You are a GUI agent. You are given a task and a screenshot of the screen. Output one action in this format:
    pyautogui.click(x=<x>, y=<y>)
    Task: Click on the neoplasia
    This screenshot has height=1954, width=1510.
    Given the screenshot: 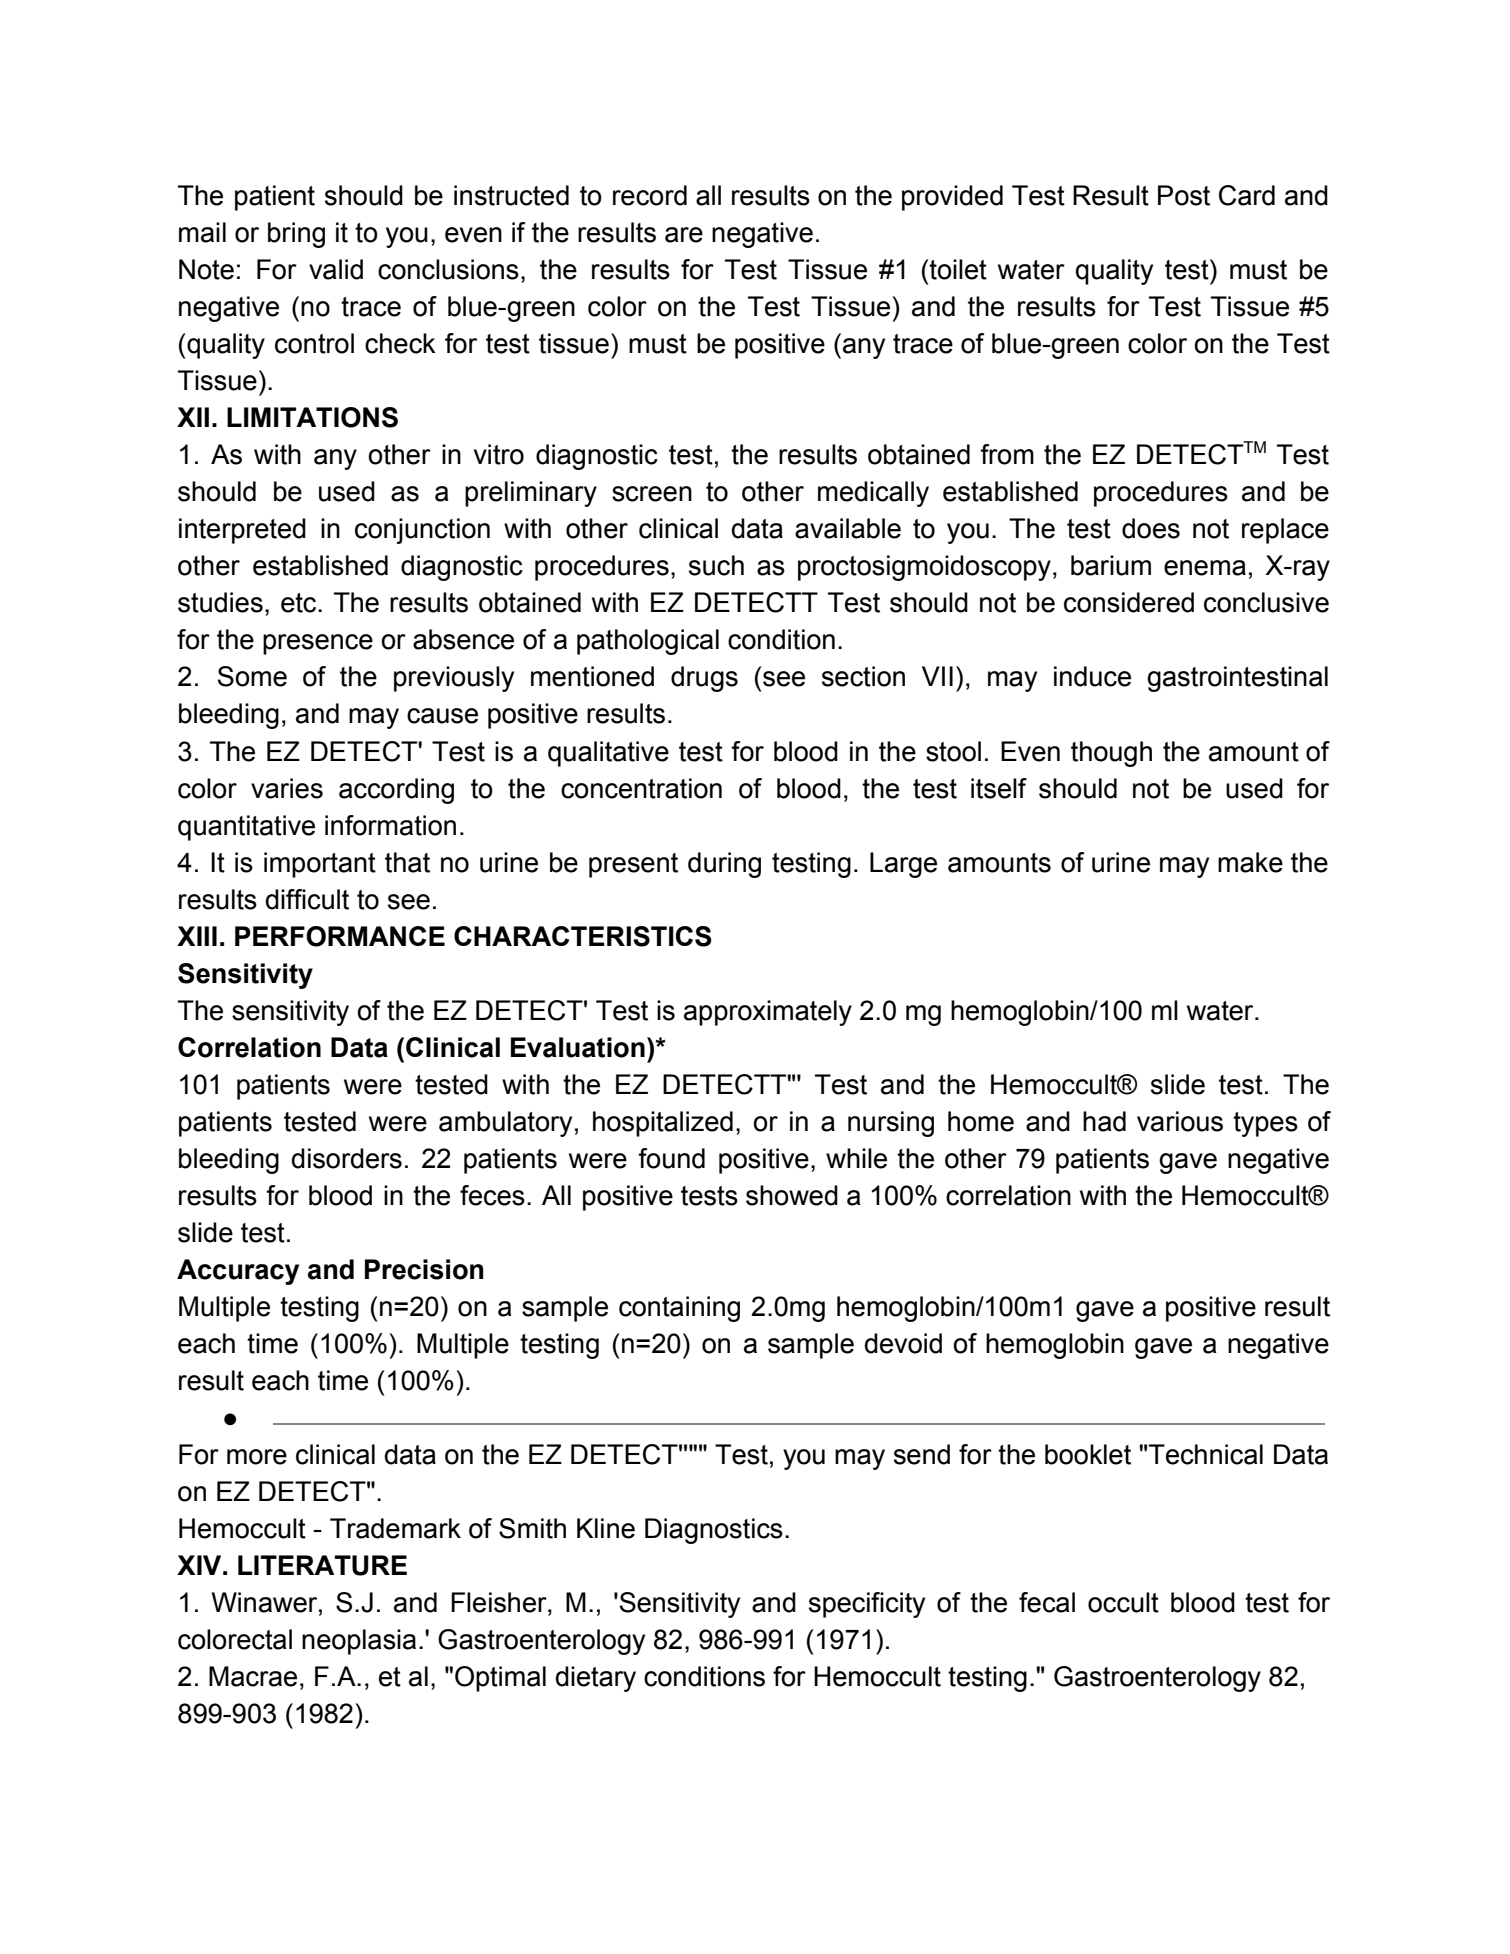 What is the action you would take?
    pyautogui.click(x=359, y=1642)
